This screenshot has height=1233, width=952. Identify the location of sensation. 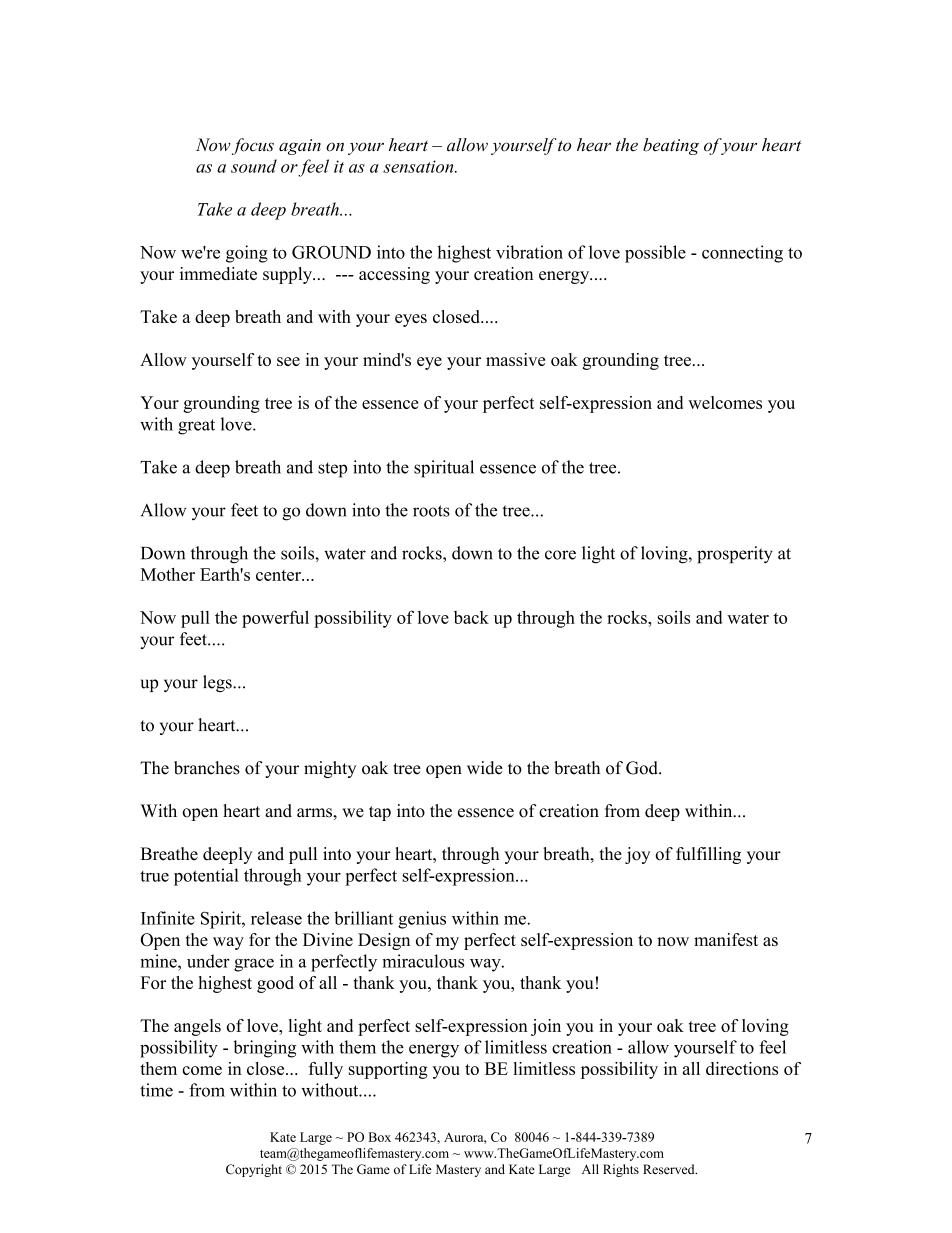
(419, 166).
